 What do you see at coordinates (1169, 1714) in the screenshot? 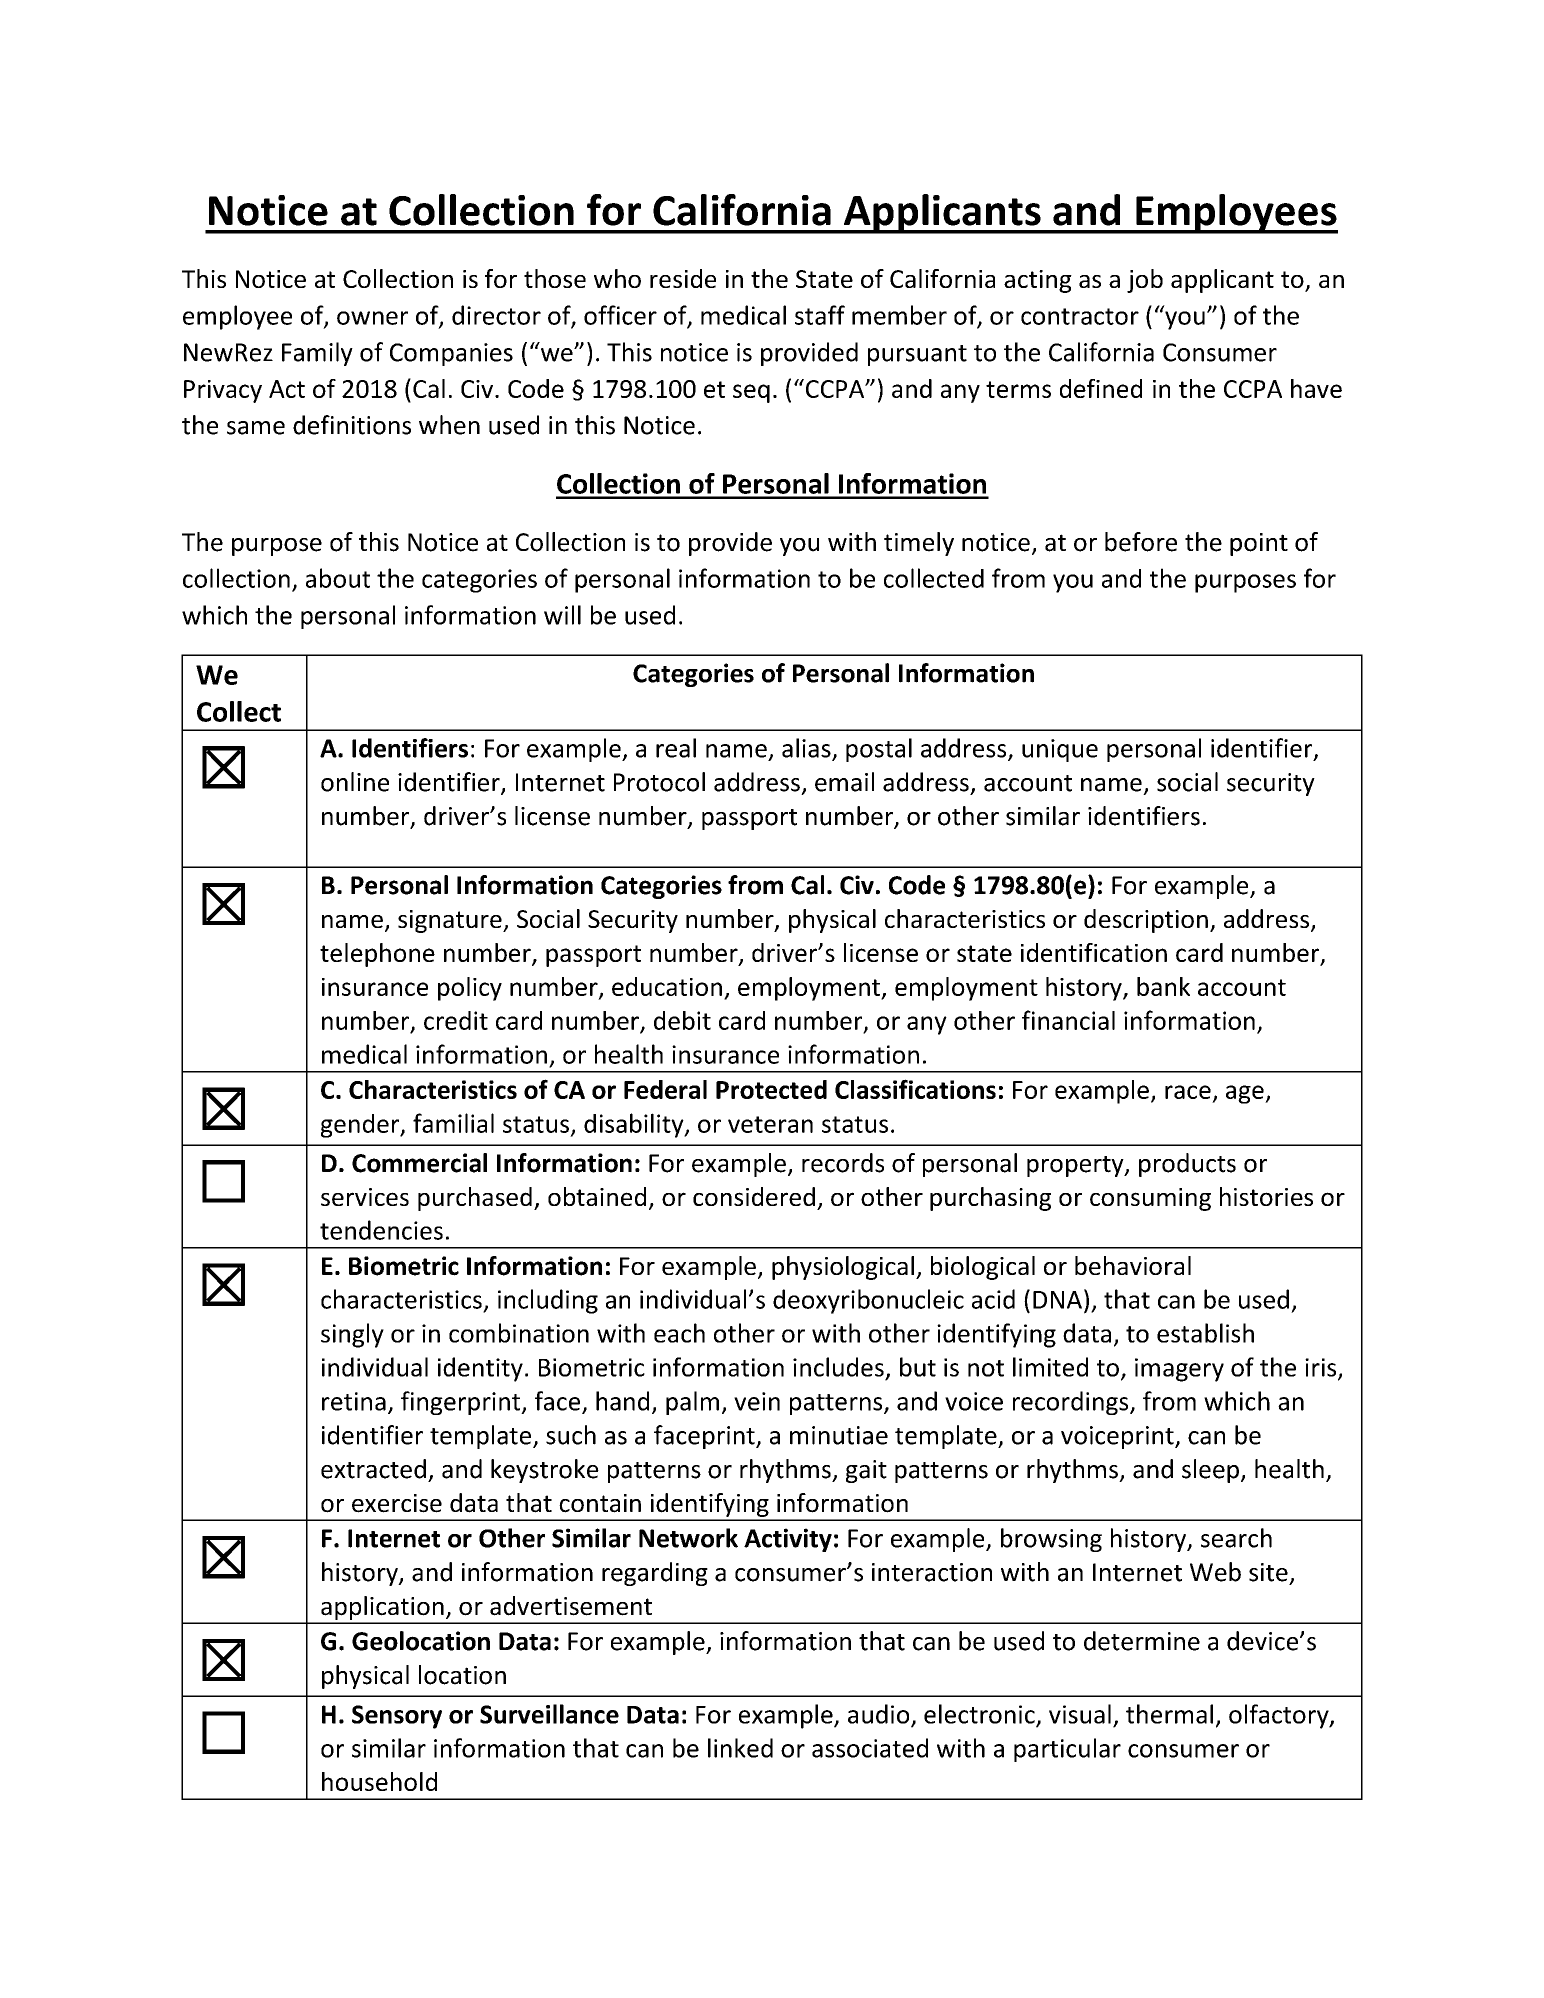
I see `thermal` at bounding box center [1169, 1714].
